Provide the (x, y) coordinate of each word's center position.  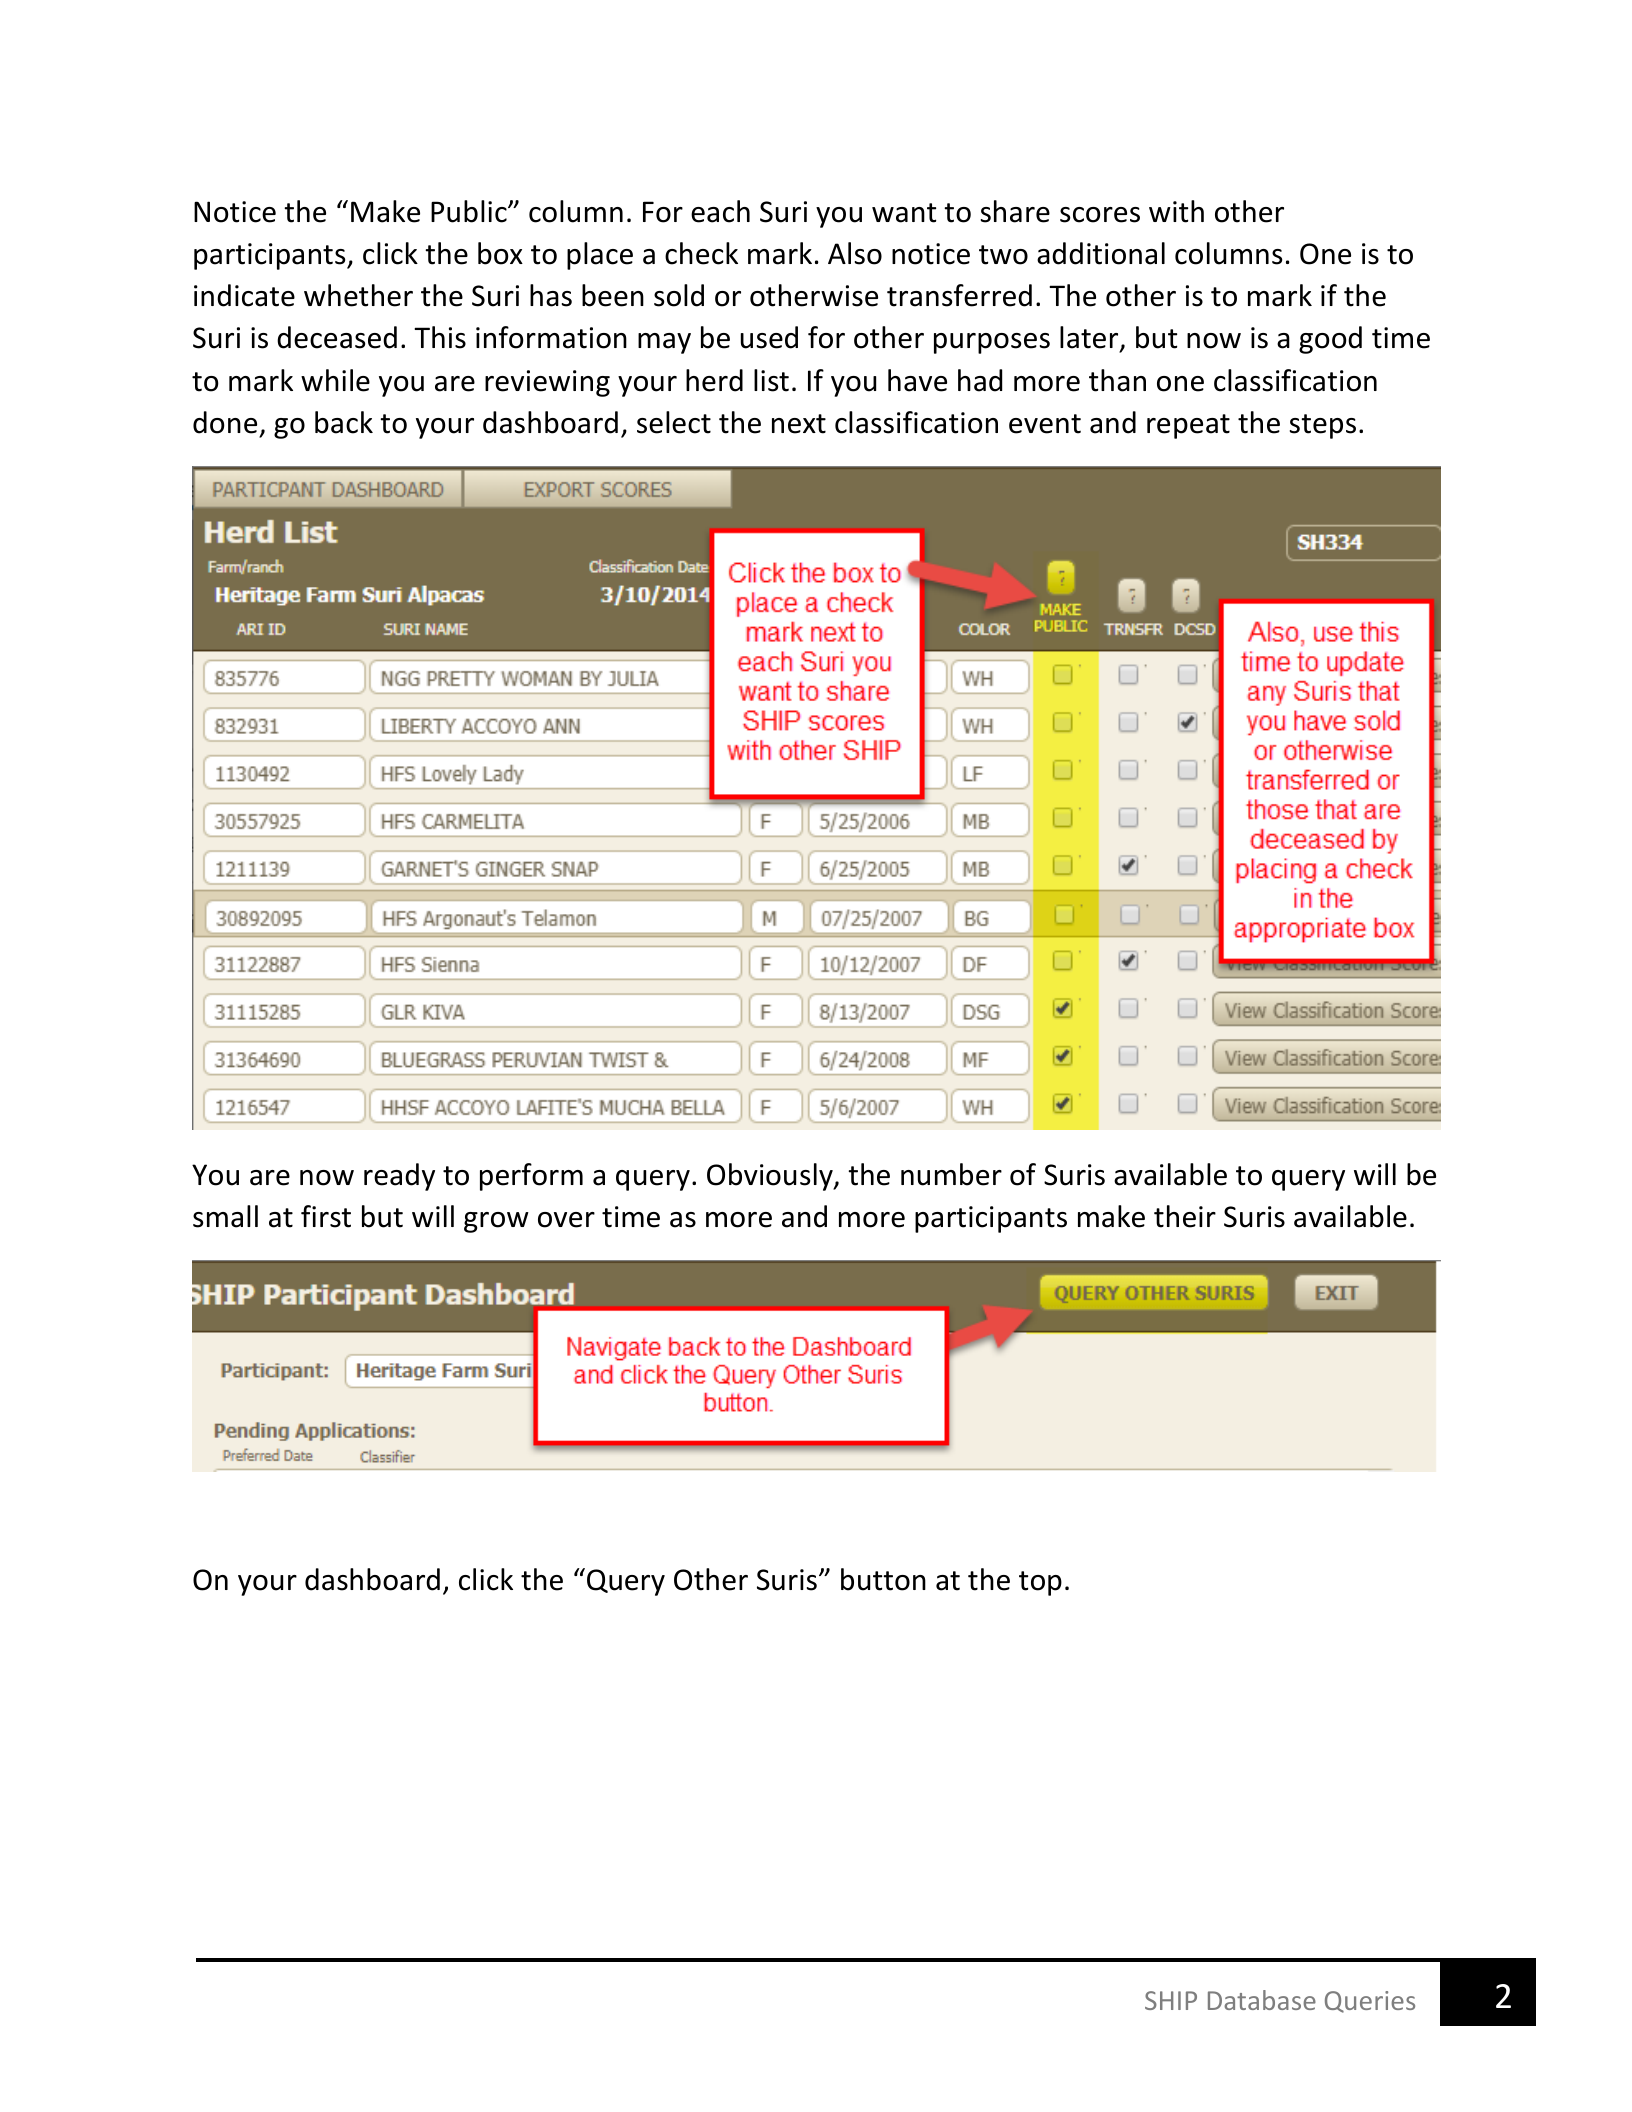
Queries (1370, 2002)
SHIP (1171, 2000)
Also (855, 253)
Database (1262, 2000)
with (1176, 211)
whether (358, 295)
